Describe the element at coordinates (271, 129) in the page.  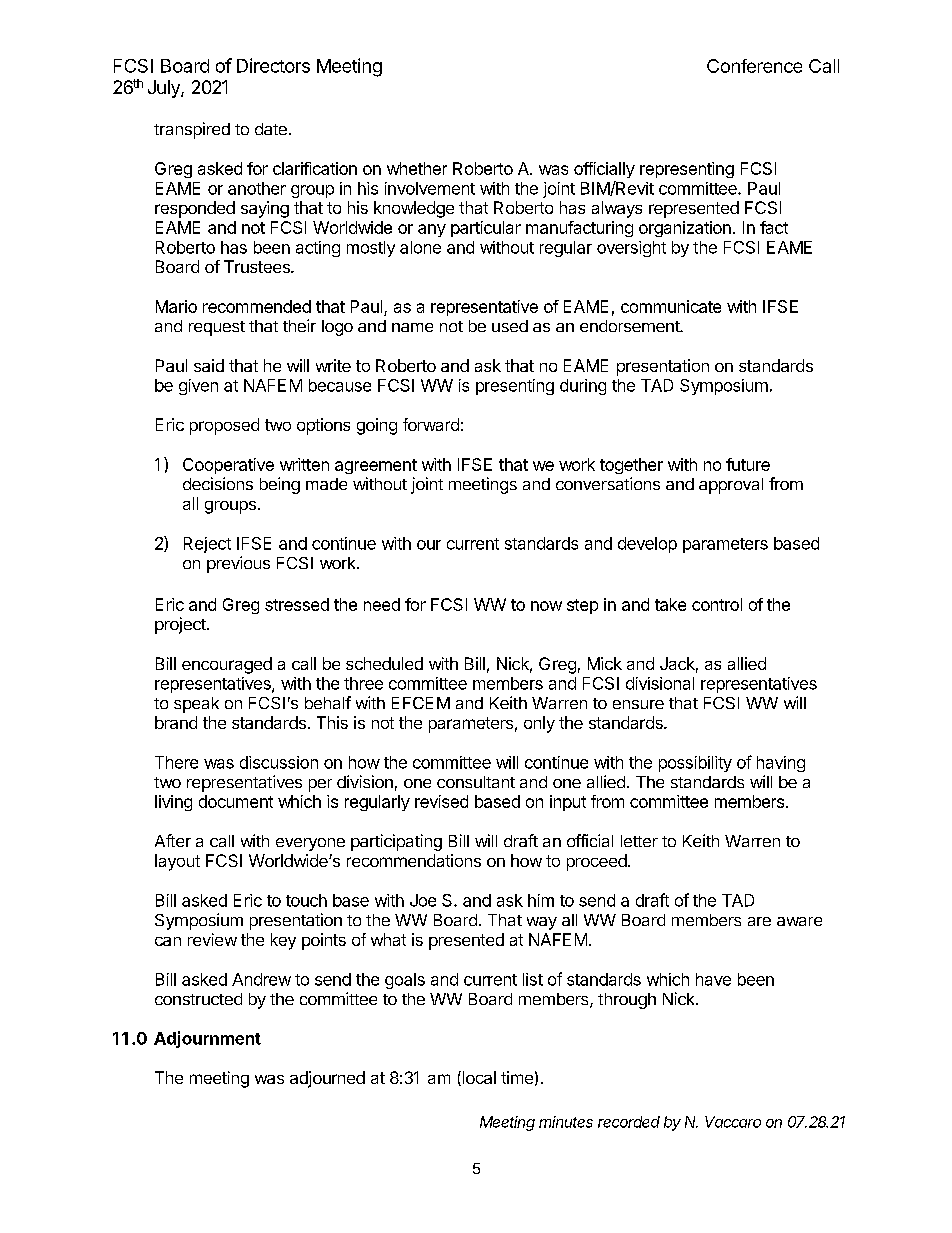
I see `date` at that location.
